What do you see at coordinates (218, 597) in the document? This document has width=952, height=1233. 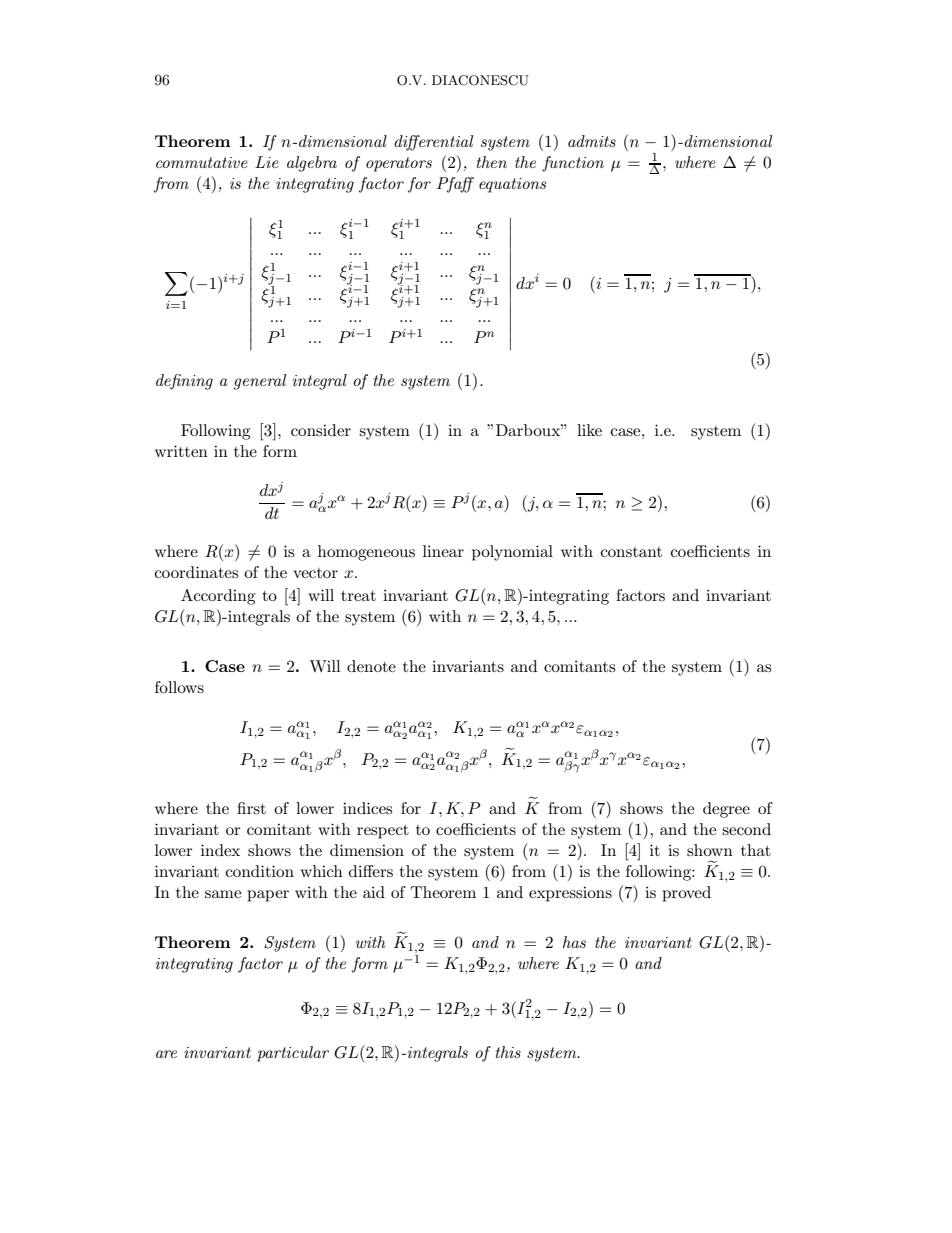 I see `According` at bounding box center [218, 597].
